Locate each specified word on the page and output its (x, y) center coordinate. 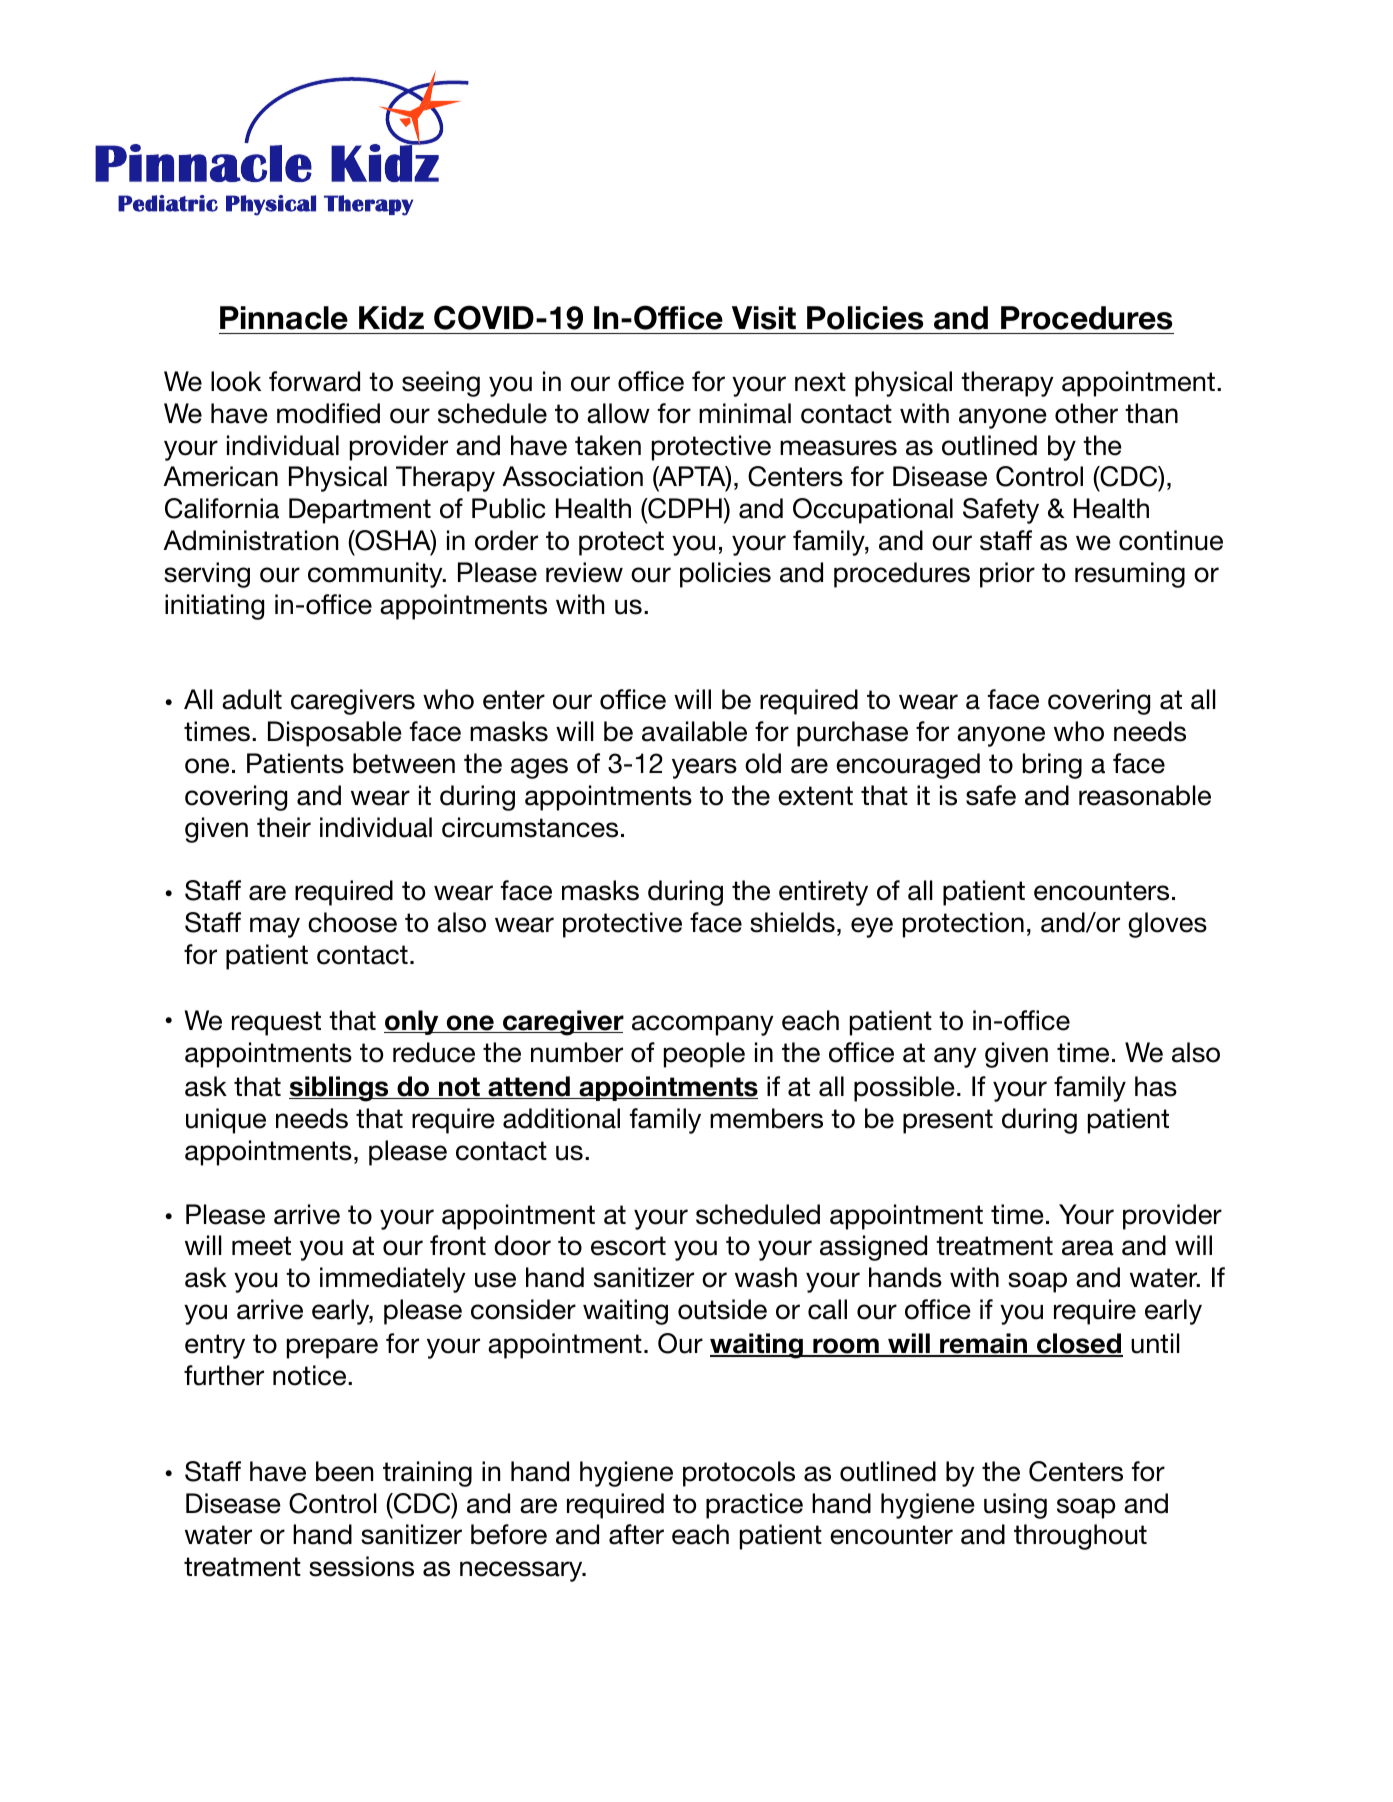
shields (792, 922)
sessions (361, 1566)
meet (261, 1246)
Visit (764, 318)
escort (628, 1246)
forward (314, 381)
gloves (1167, 925)
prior (1007, 575)
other (1086, 413)
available (694, 731)
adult (252, 699)
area (1088, 1248)
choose (352, 922)
